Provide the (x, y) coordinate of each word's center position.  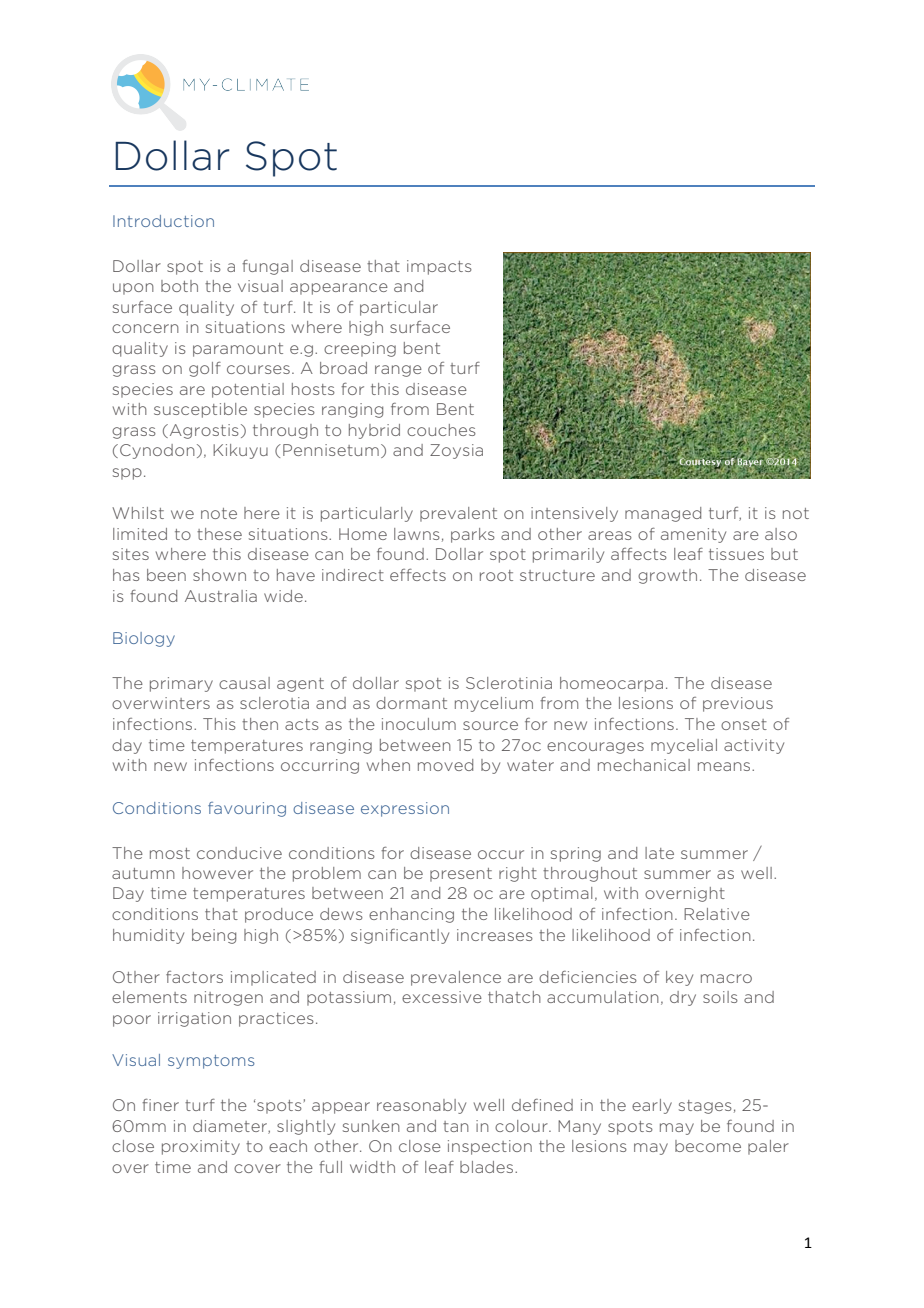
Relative (717, 914)
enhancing (411, 915)
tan (456, 1126)
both (179, 286)
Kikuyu (240, 451)
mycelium (494, 704)
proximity (201, 1147)
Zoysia (456, 451)
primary (181, 684)
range (398, 371)
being (214, 936)
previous (738, 704)
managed (663, 514)
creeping (360, 349)
